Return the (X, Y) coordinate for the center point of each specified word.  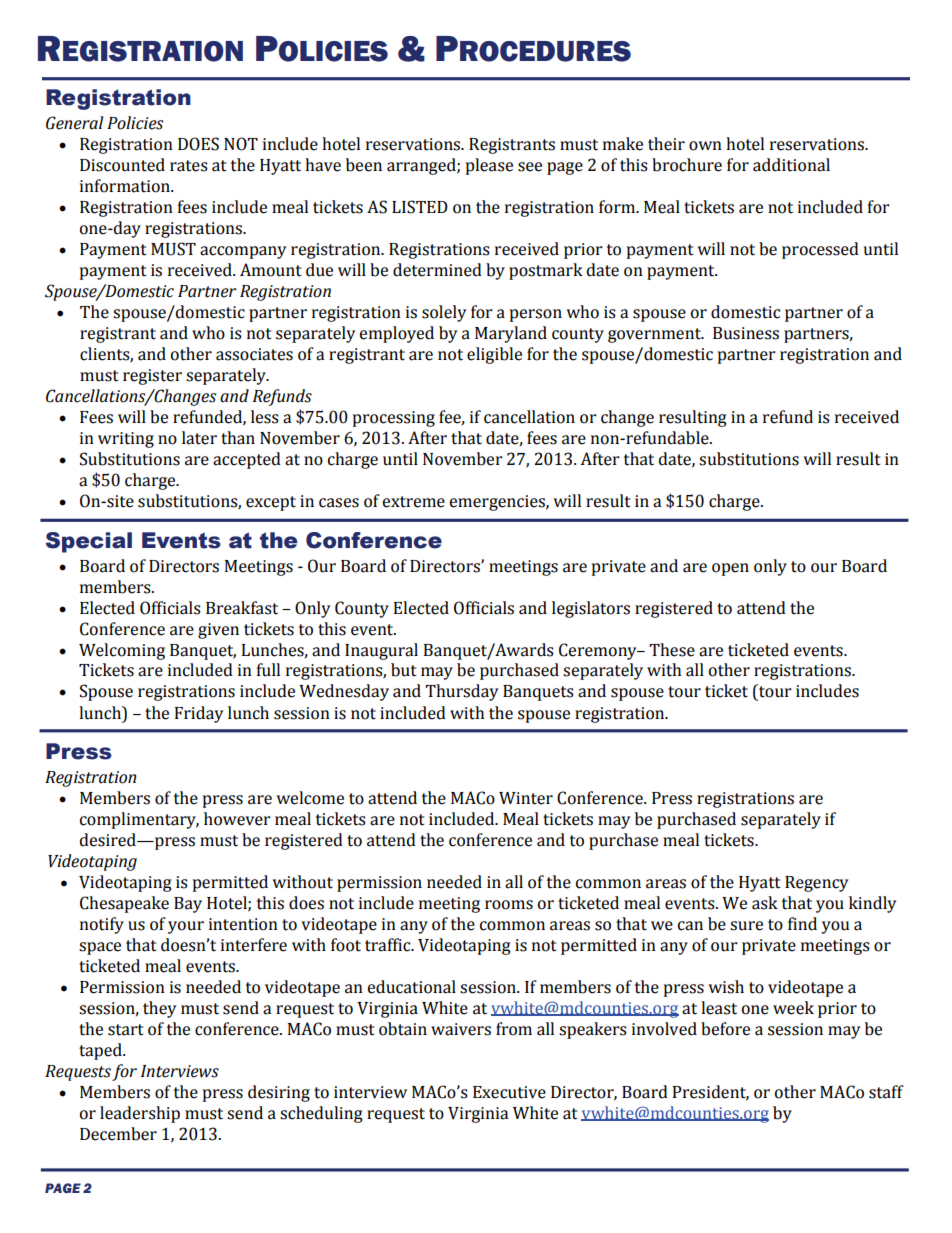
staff (886, 1092)
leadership (140, 1114)
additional (791, 165)
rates (189, 166)
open (730, 569)
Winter (526, 798)
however (237, 819)
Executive (509, 1092)
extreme (413, 502)
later (199, 438)
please (489, 166)
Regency (816, 884)
